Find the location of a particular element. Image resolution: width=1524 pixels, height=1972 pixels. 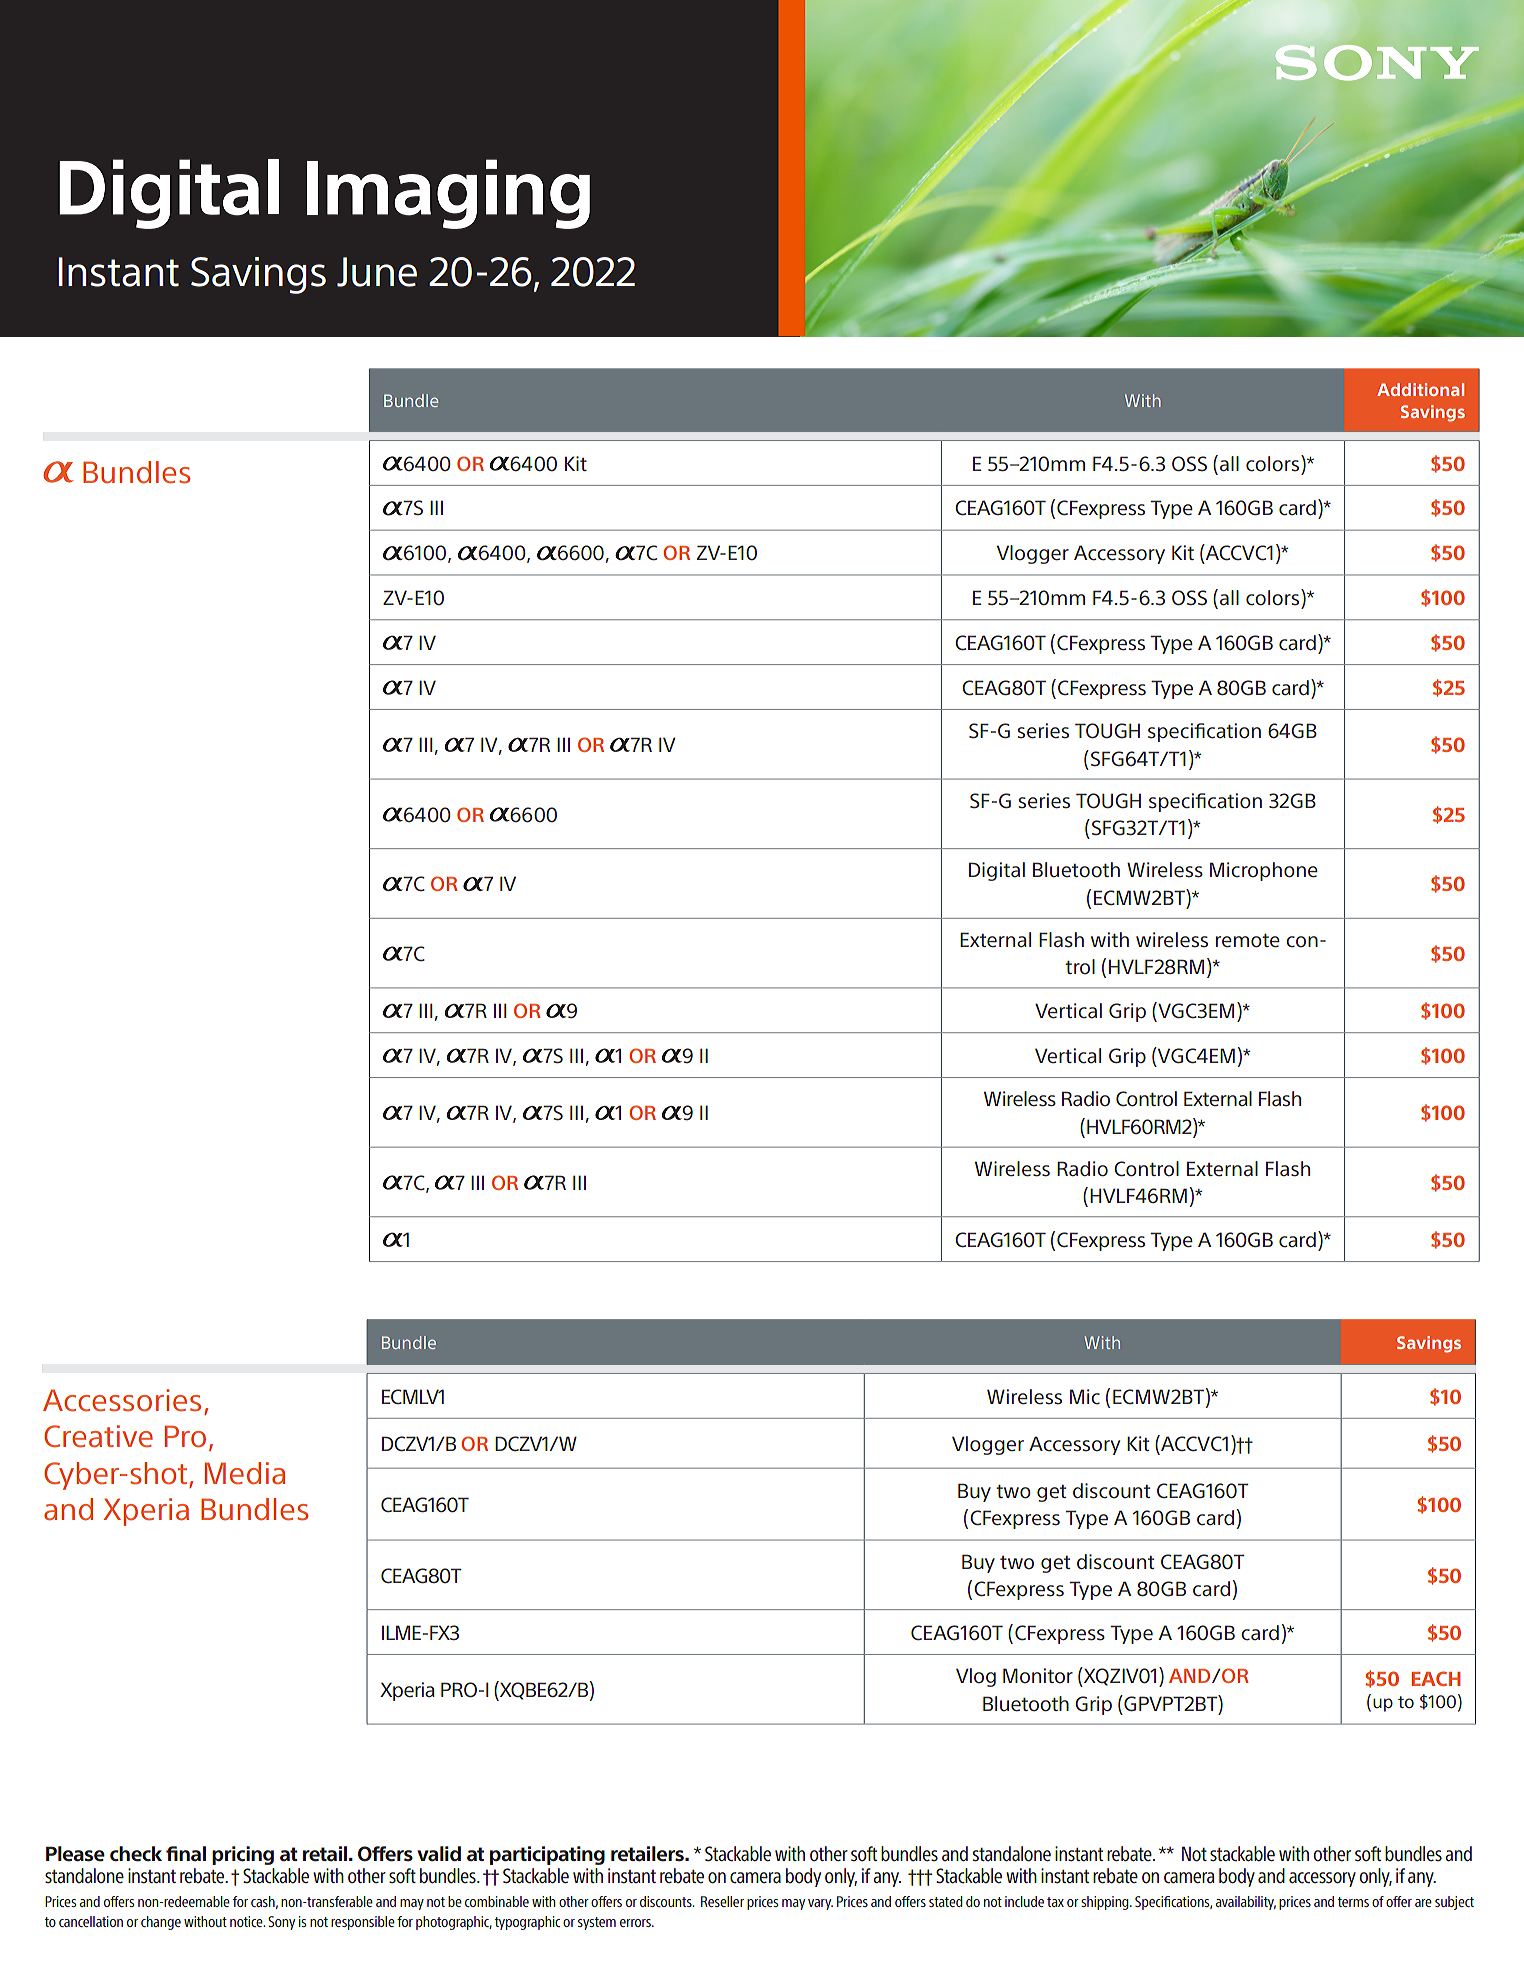

availability is located at coordinates (1246, 1903).
